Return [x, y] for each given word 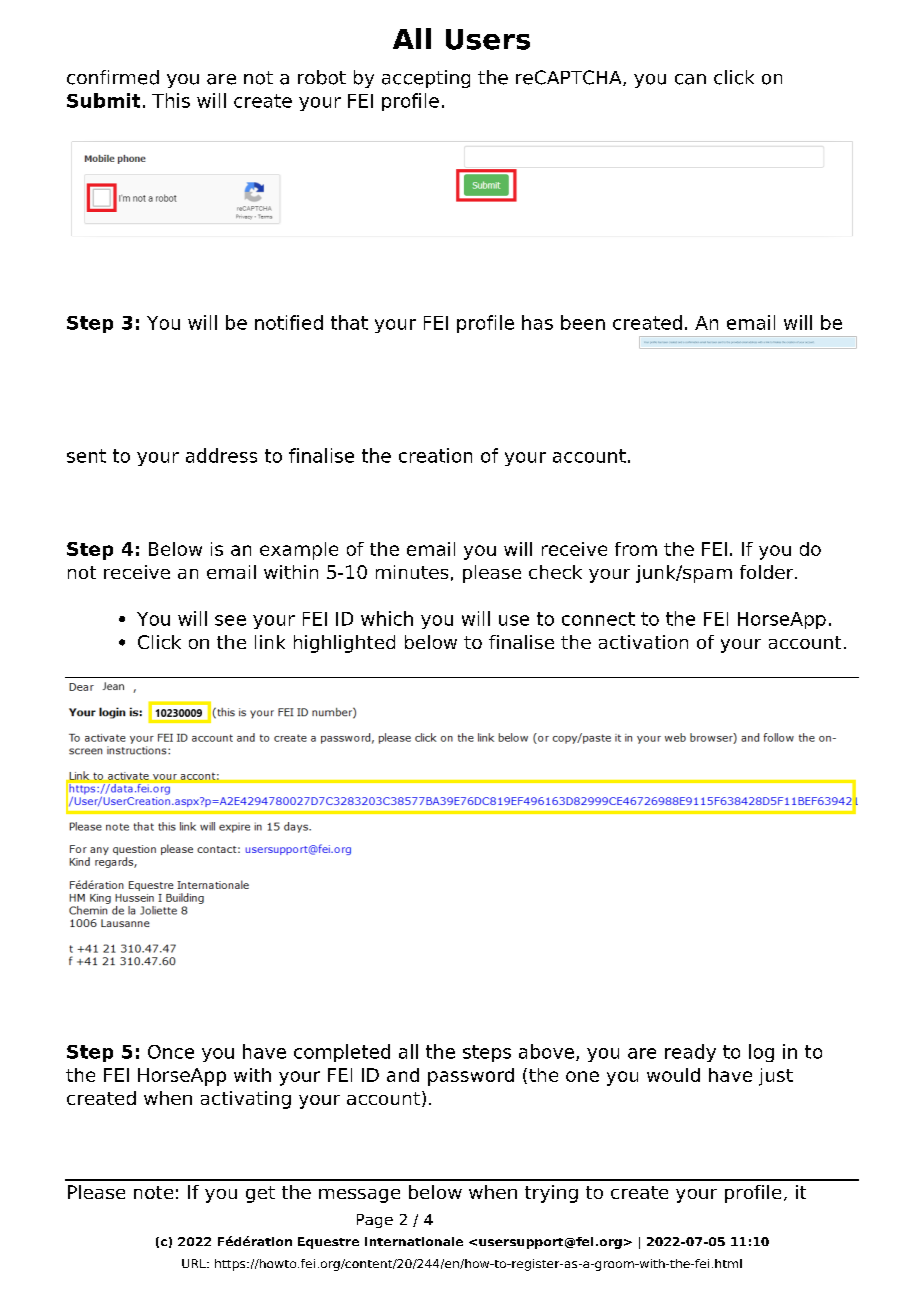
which [387, 618]
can [690, 79]
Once [171, 1052]
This [171, 100]
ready [690, 1053]
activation [643, 642]
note [153, 1192]
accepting [426, 79]
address [221, 455]
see [230, 620]
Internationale [414, 1241]
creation [435, 455]
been [583, 322]
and [403, 1075]
